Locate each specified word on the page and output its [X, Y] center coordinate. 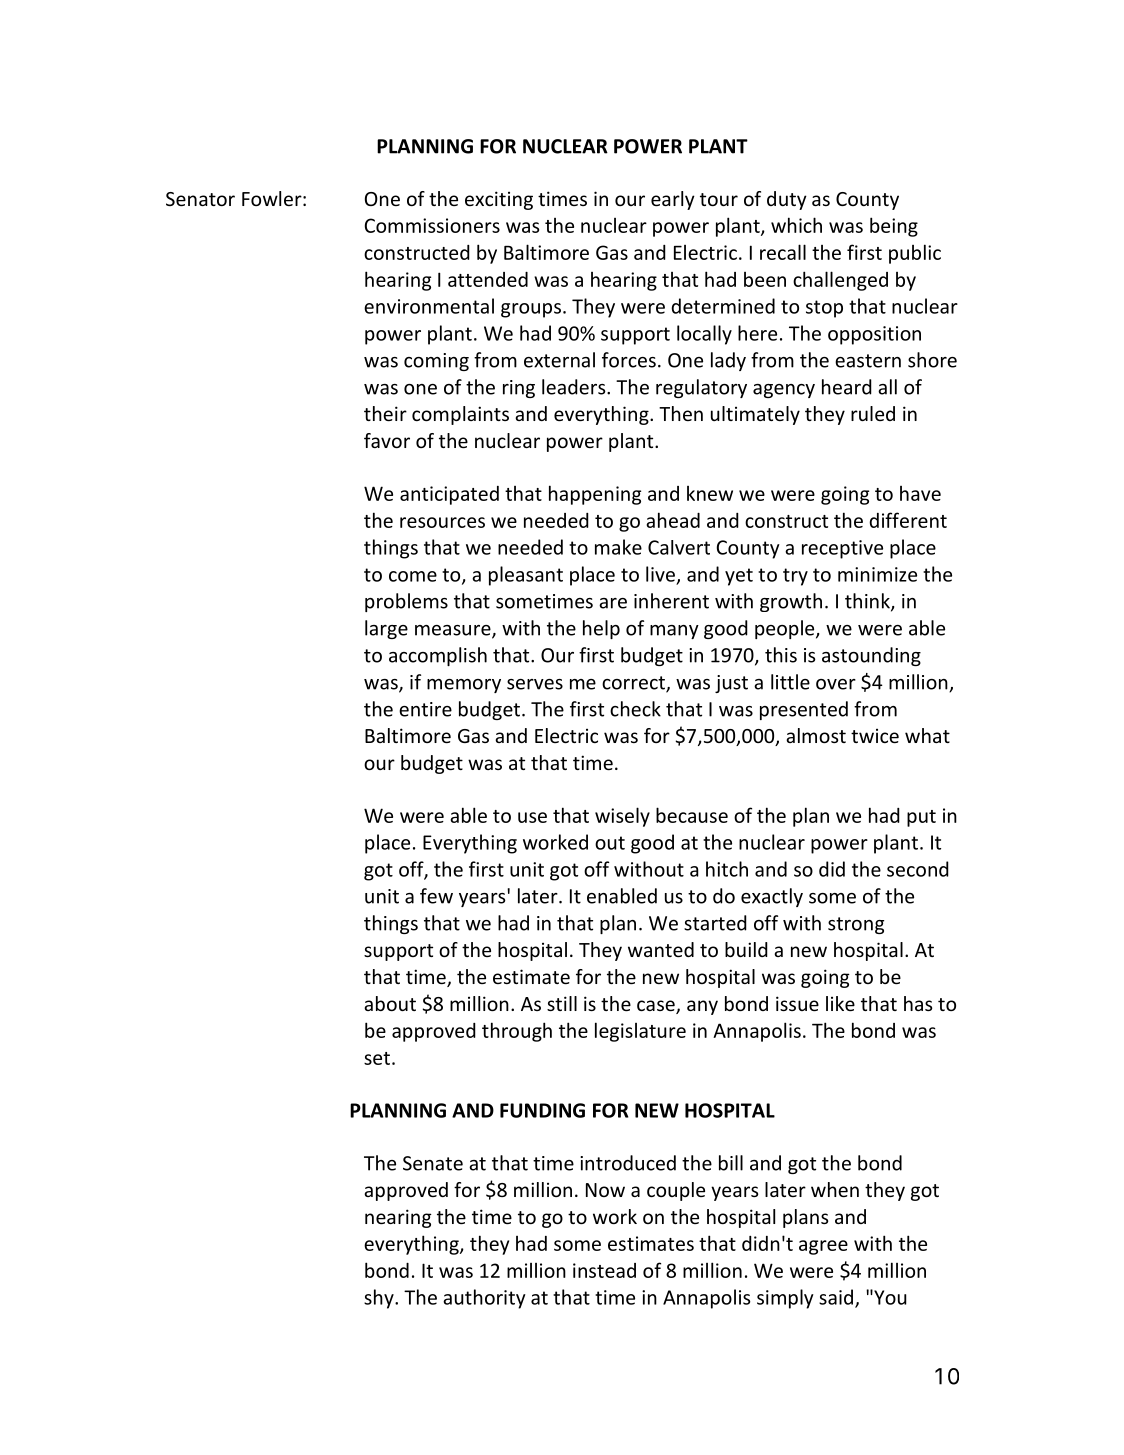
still [562, 1003]
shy [380, 1299]
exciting [499, 200]
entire [425, 709]
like [840, 1003]
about [390, 1003]
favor [387, 440]
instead [604, 1270]
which [796, 225]
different [908, 520]
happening [595, 495]
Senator [200, 199]
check [635, 709]
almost [816, 735]
